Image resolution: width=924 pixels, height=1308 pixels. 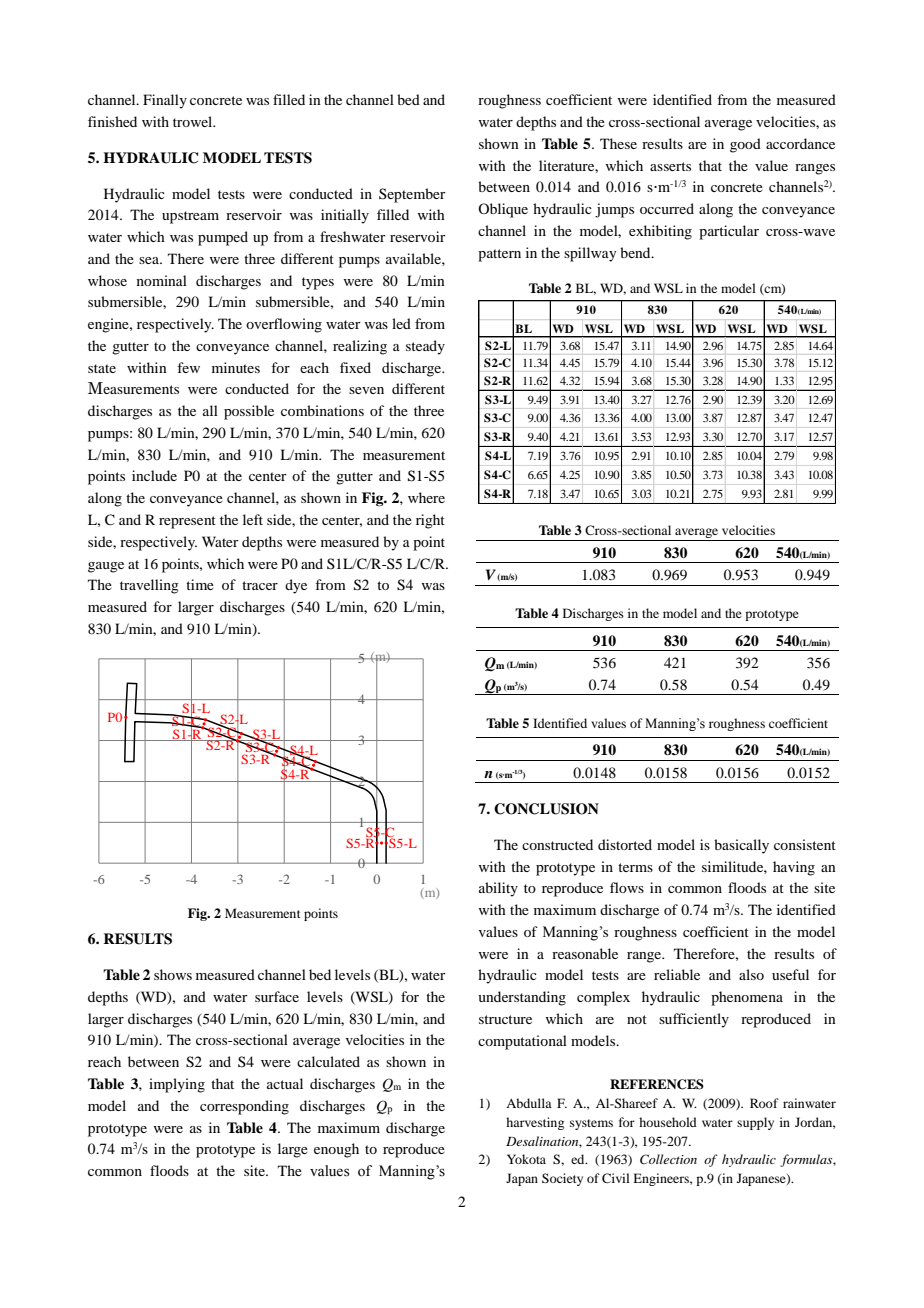 I want to click on supply, so click(x=755, y=1123).
